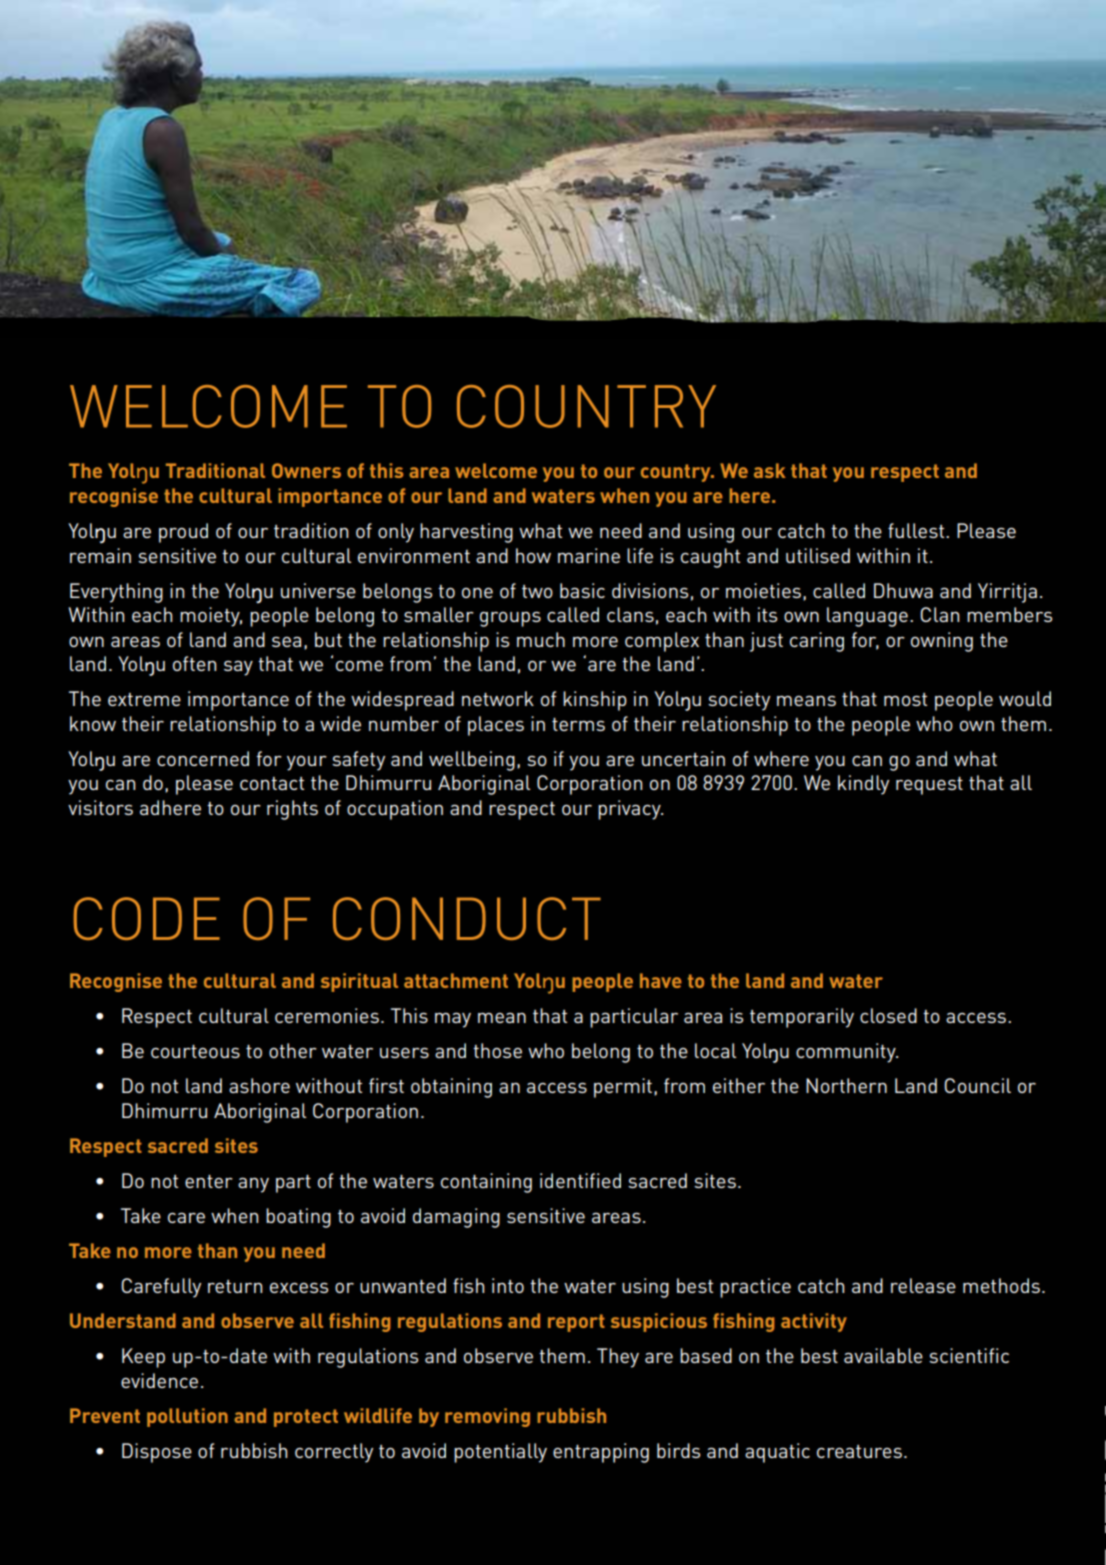  Describe the element at coordinates (259, 1085) in the image. I see `ashore` at that location.
